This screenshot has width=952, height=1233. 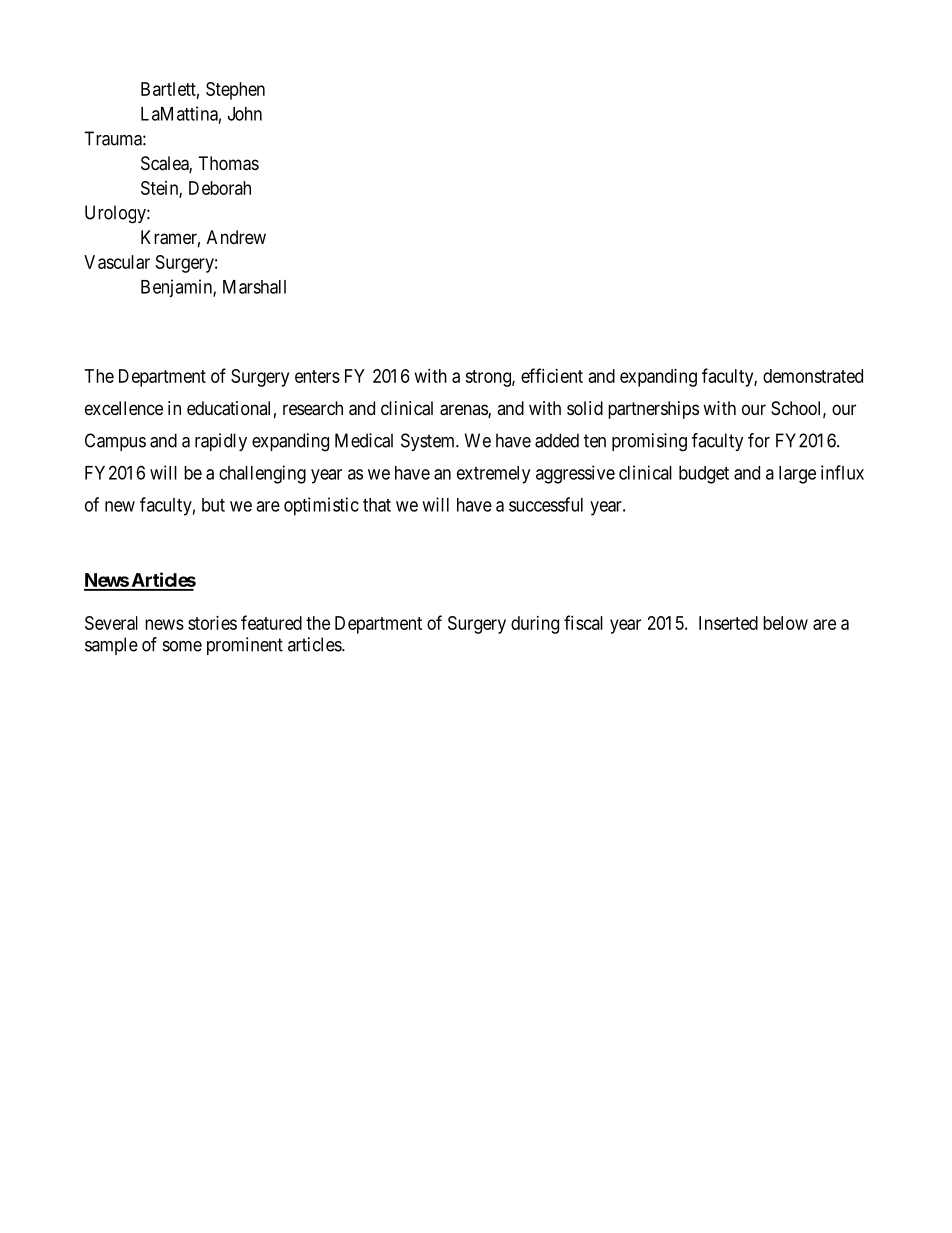 I want to click on Marshall, so click(x=254, y=287).
